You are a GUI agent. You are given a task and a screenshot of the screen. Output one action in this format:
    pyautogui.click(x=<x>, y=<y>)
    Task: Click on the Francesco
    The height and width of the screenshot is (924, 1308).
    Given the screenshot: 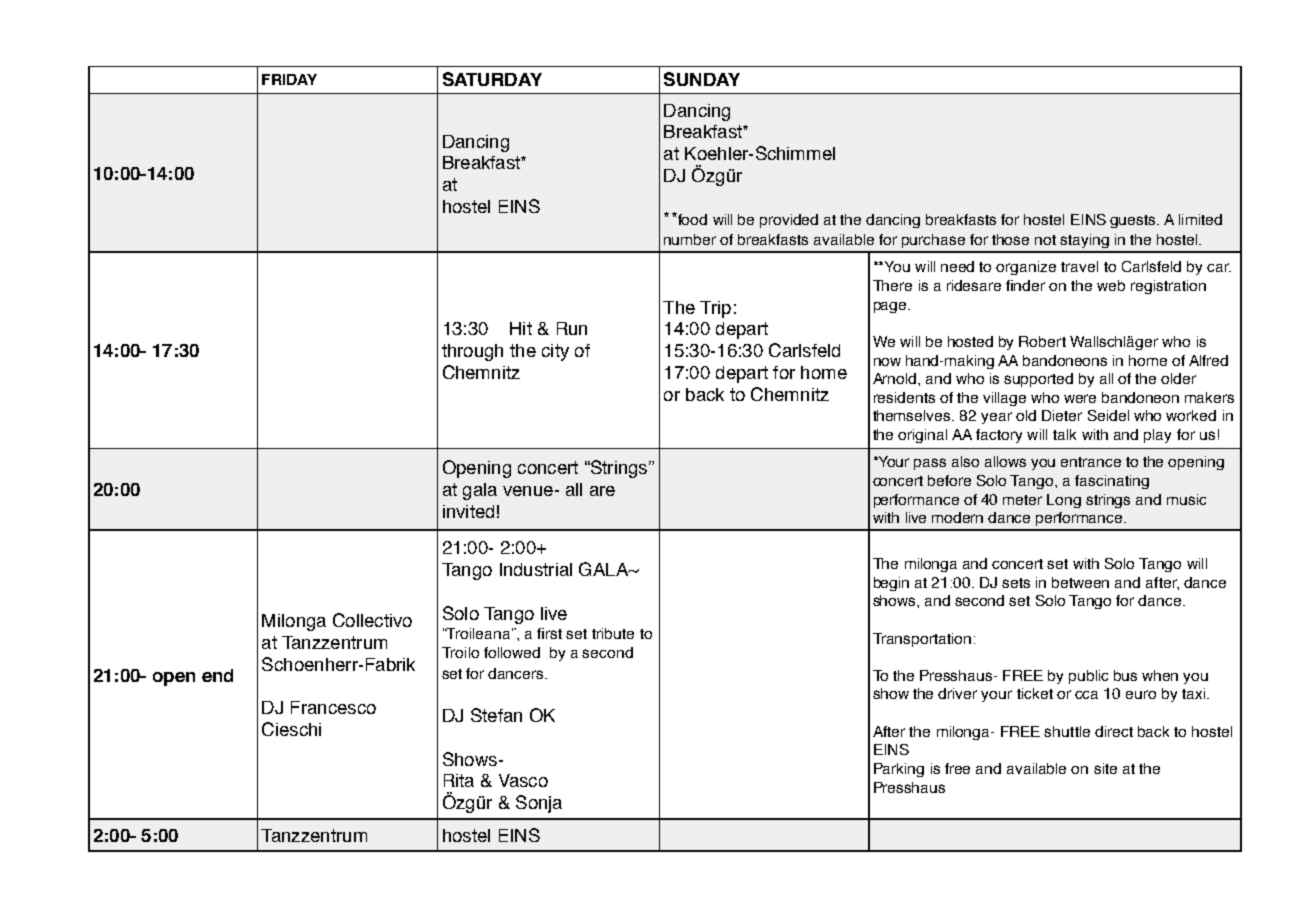 What is the action you would take?
    pyautogui.click(x=333, y=707)
